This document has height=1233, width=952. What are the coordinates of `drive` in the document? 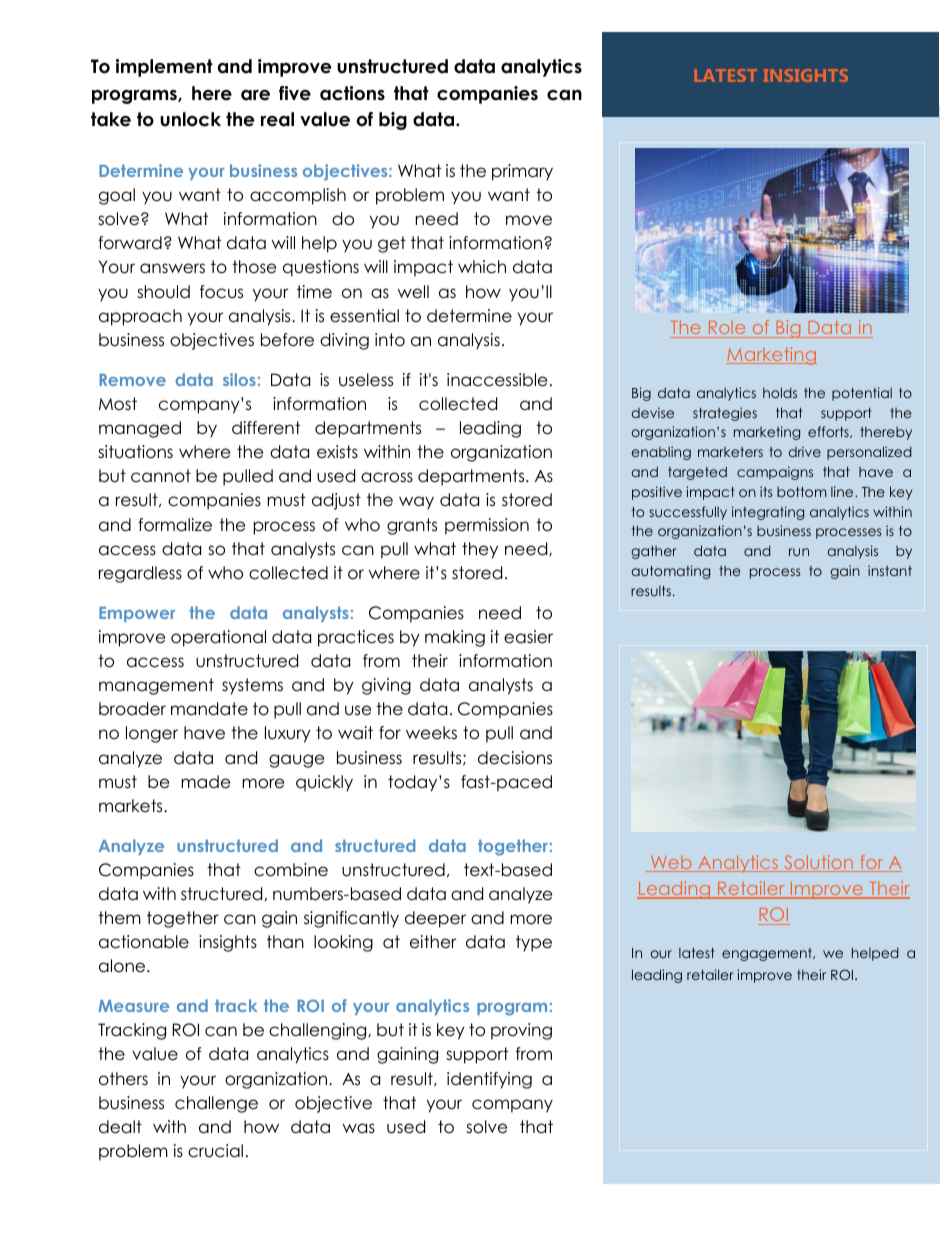 It's located at (804, 451).
